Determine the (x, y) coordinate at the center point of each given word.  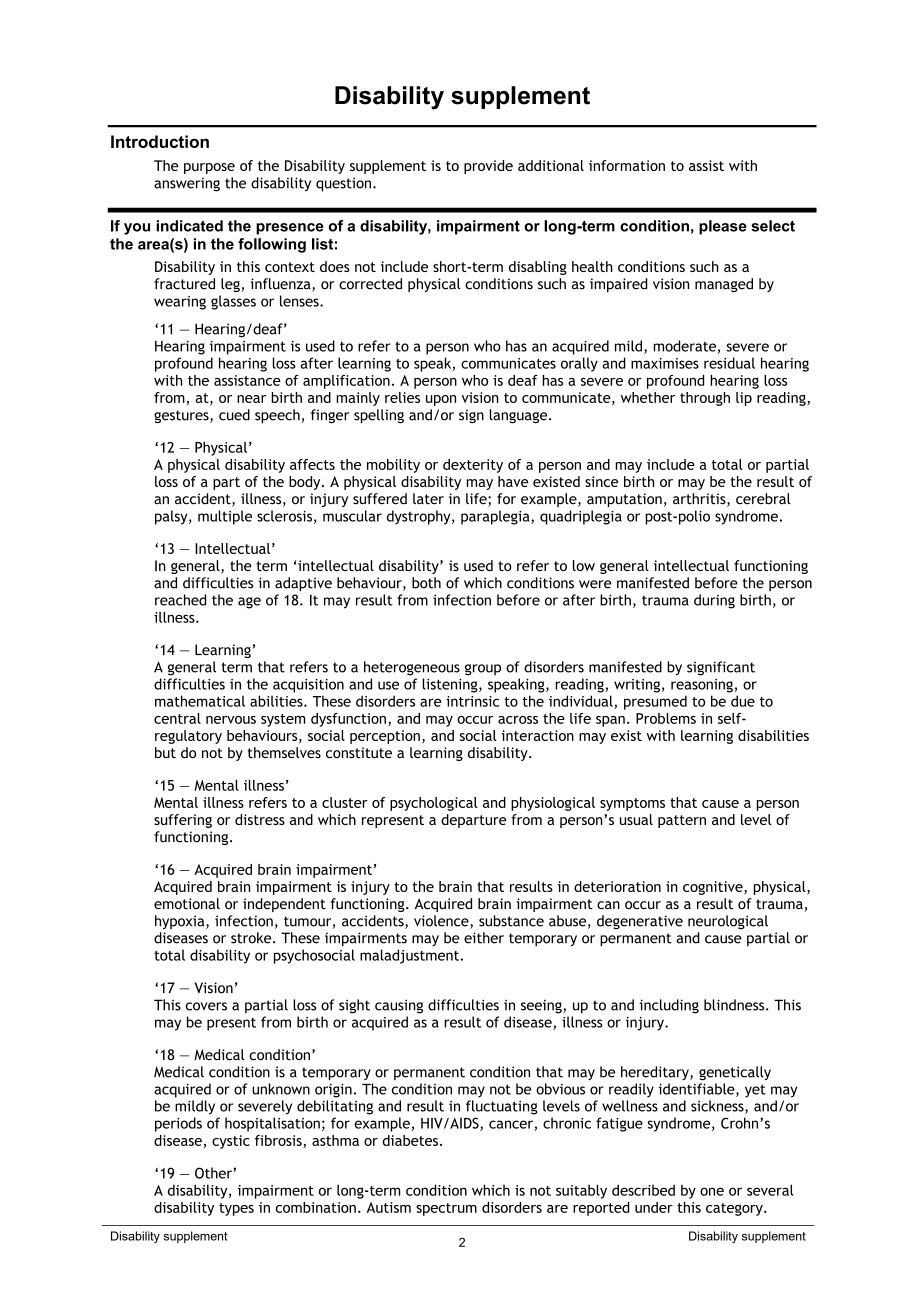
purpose (209, 168)
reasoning (703, 686)
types (236, 1209)
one (712, 1191)
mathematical (200, 701)
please (723, 227)
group (483, 670)
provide (488, 167)
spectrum (446, 1209)
